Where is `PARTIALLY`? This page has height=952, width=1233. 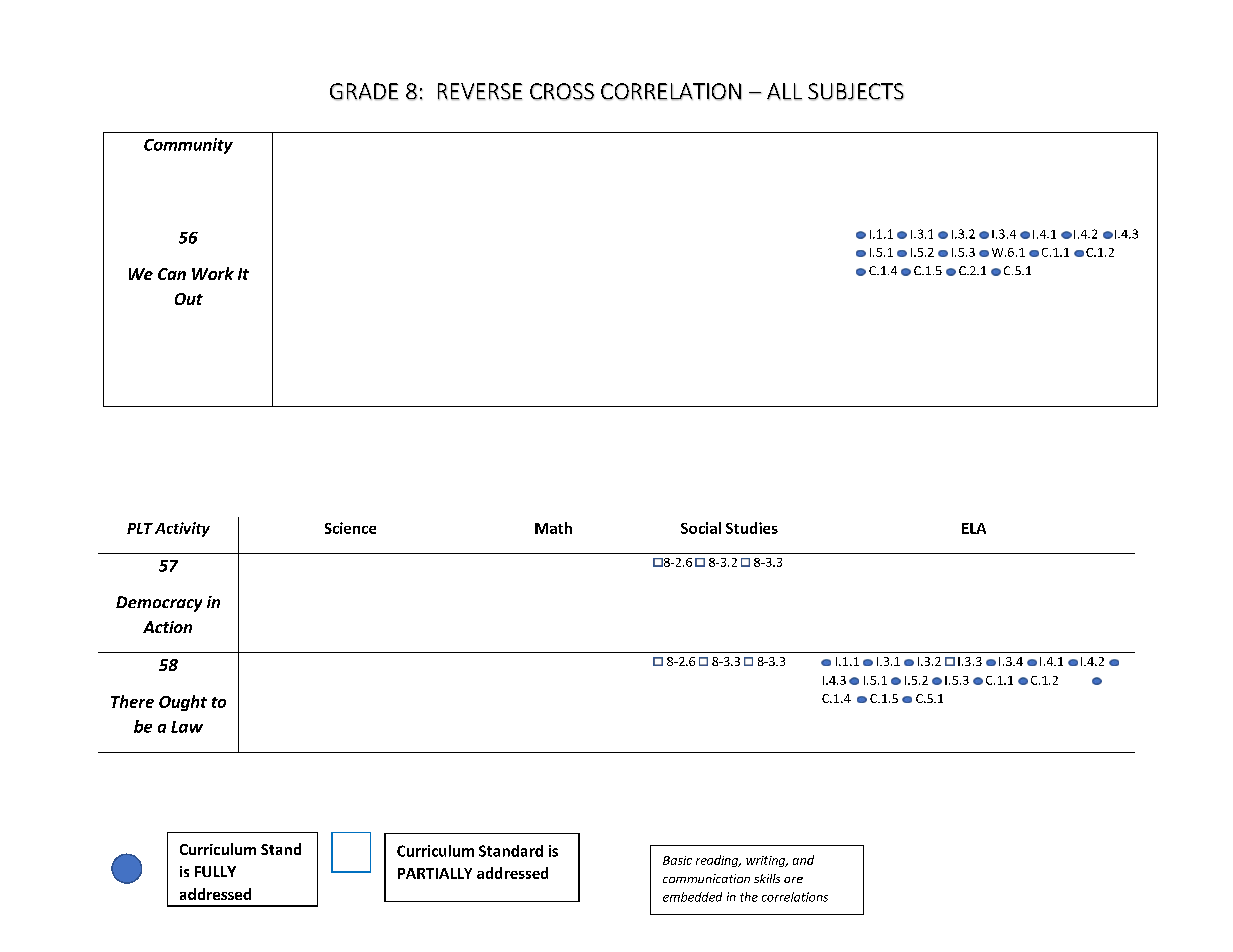
PARTIALLY is located at coordinates (435, 873).
